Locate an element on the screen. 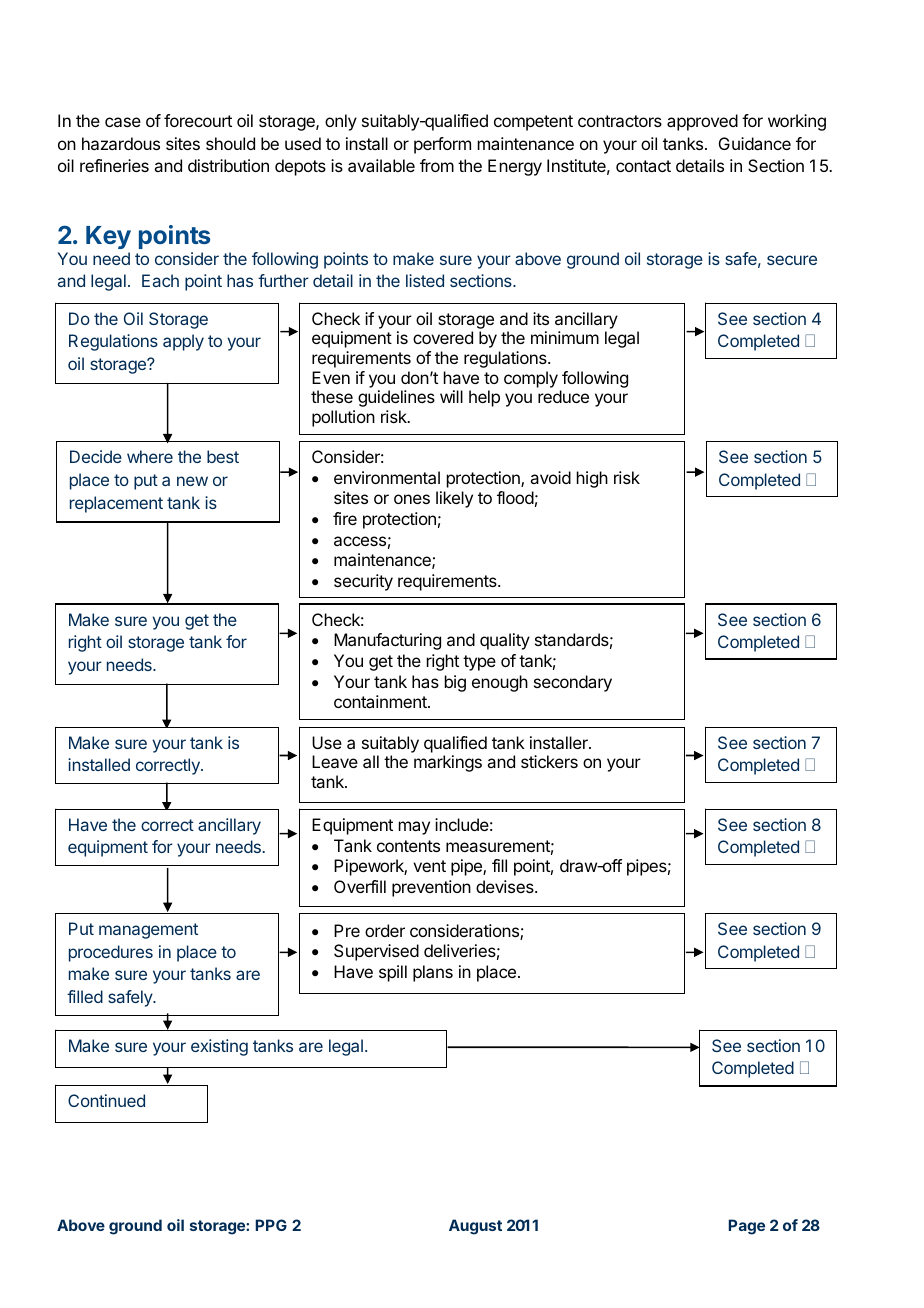 The width and height of the screenshot is (924, 1308). Leave is located at coordinates (335, 761).
